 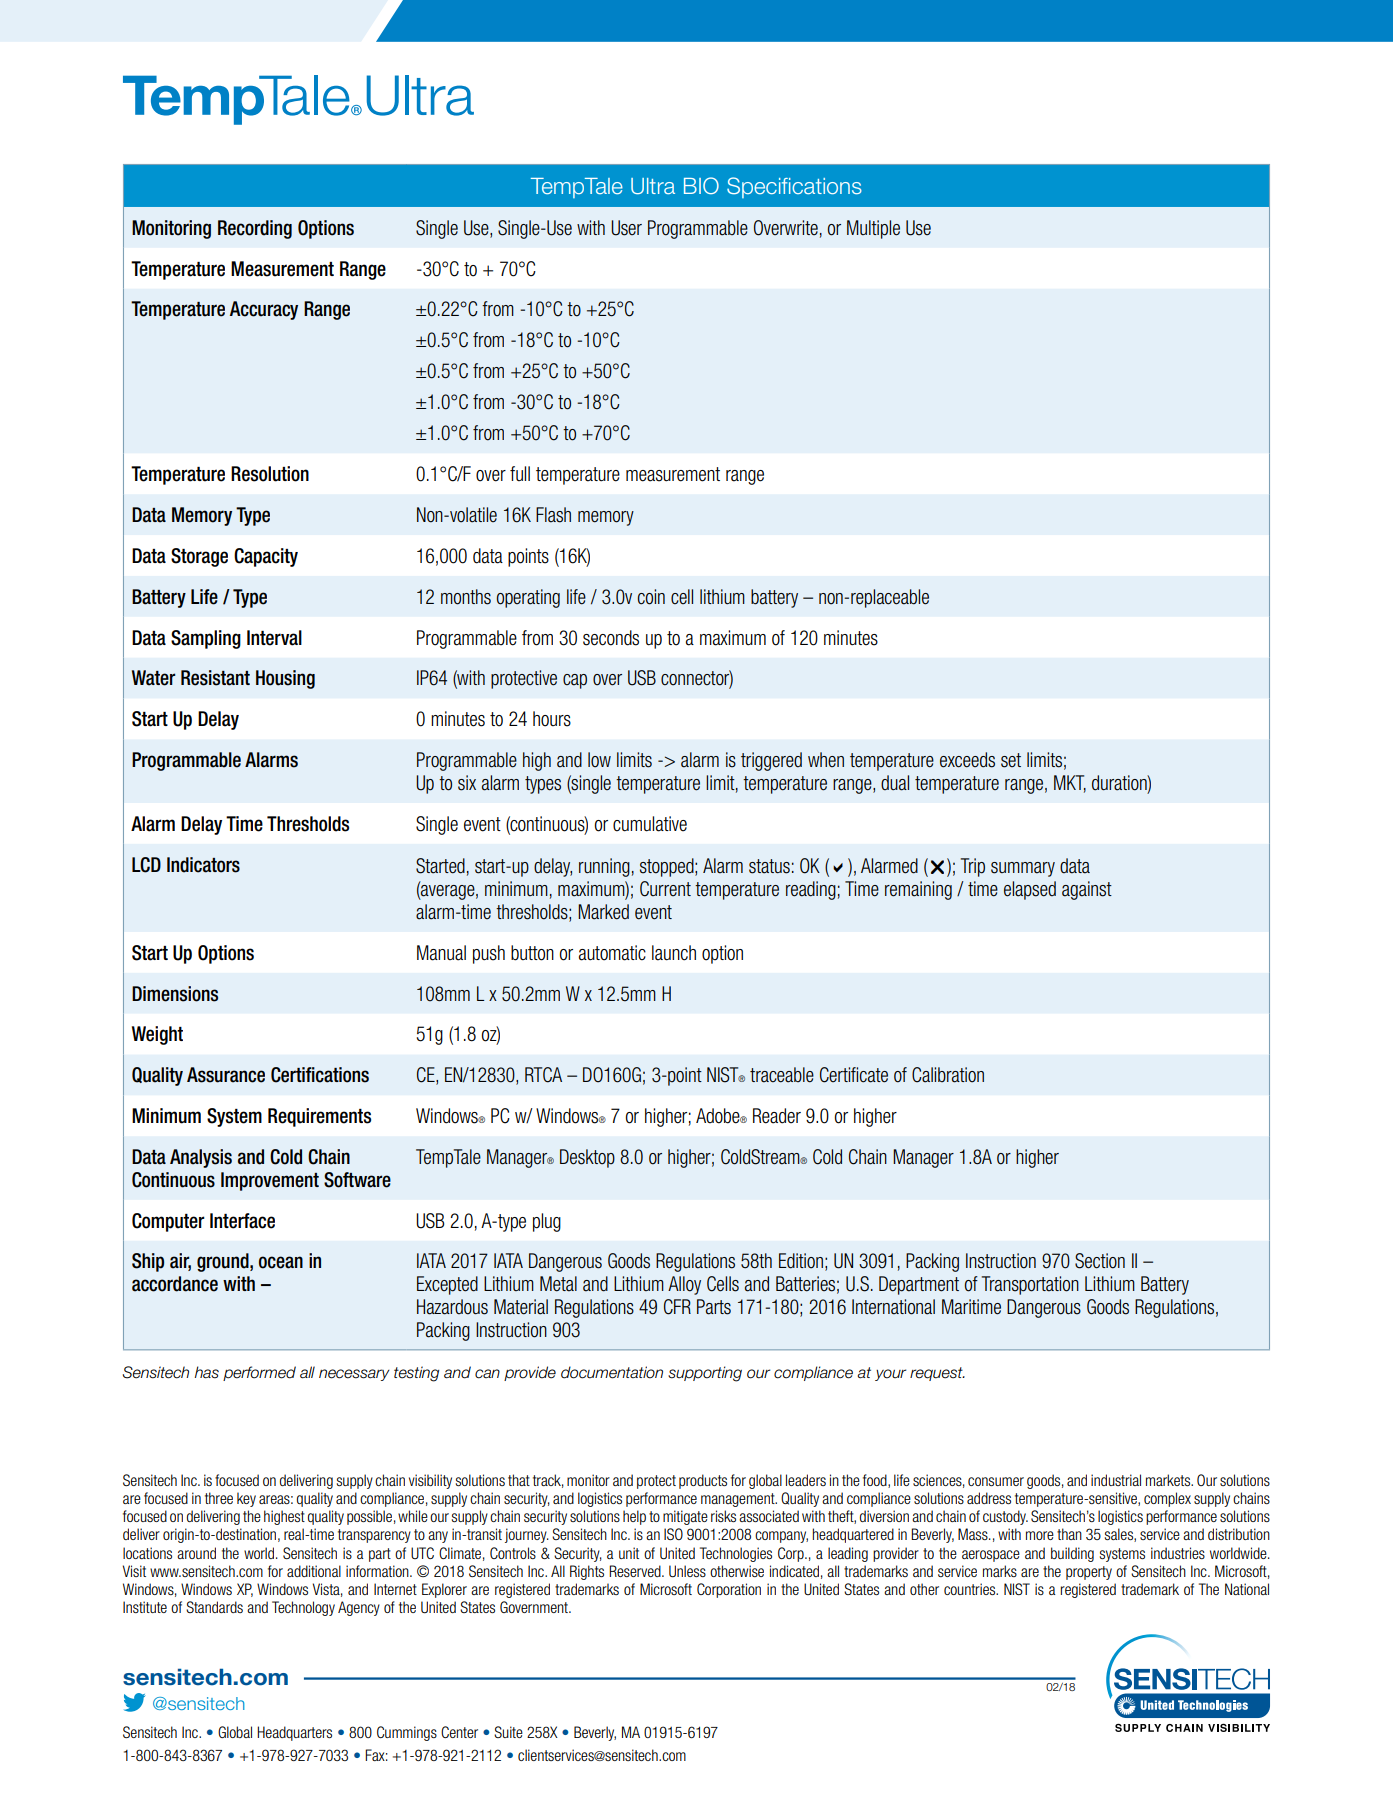 What do you see at coordinates (175, 994) in the image?
I see `Dimensions` at bounding box center [175, 994].
